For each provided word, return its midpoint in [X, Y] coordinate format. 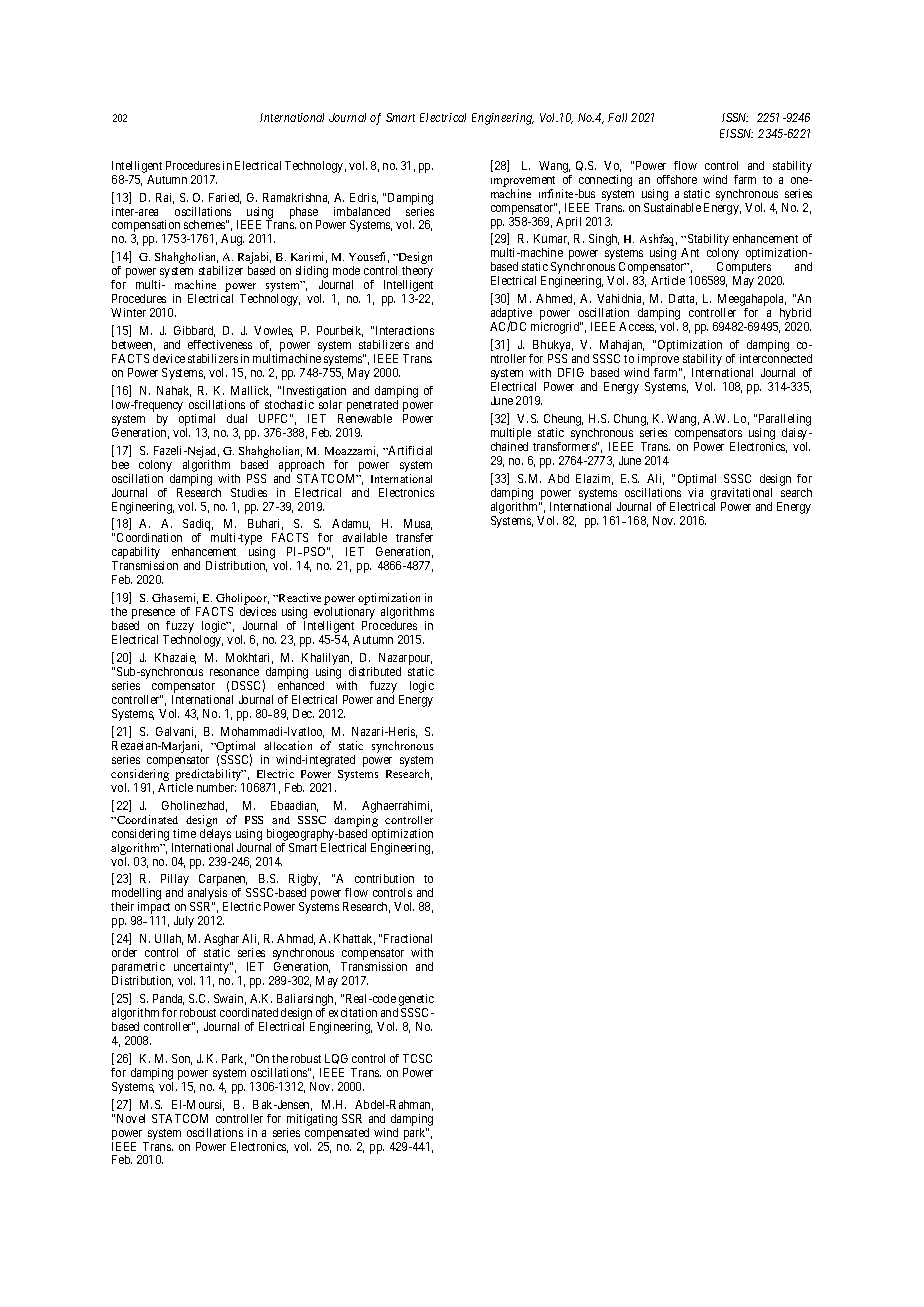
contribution [384, 878]
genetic [415, 1001]
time [184, 833]
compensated [337, 1134]
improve [659, 361]
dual [237, 418]
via [695, 492]
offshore [677, 179]
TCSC [417, 1058]
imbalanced [362, 211]
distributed [375, 671]
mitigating [312, 1120]
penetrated [372, 407]
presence [153, 615]
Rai [165, 198]
